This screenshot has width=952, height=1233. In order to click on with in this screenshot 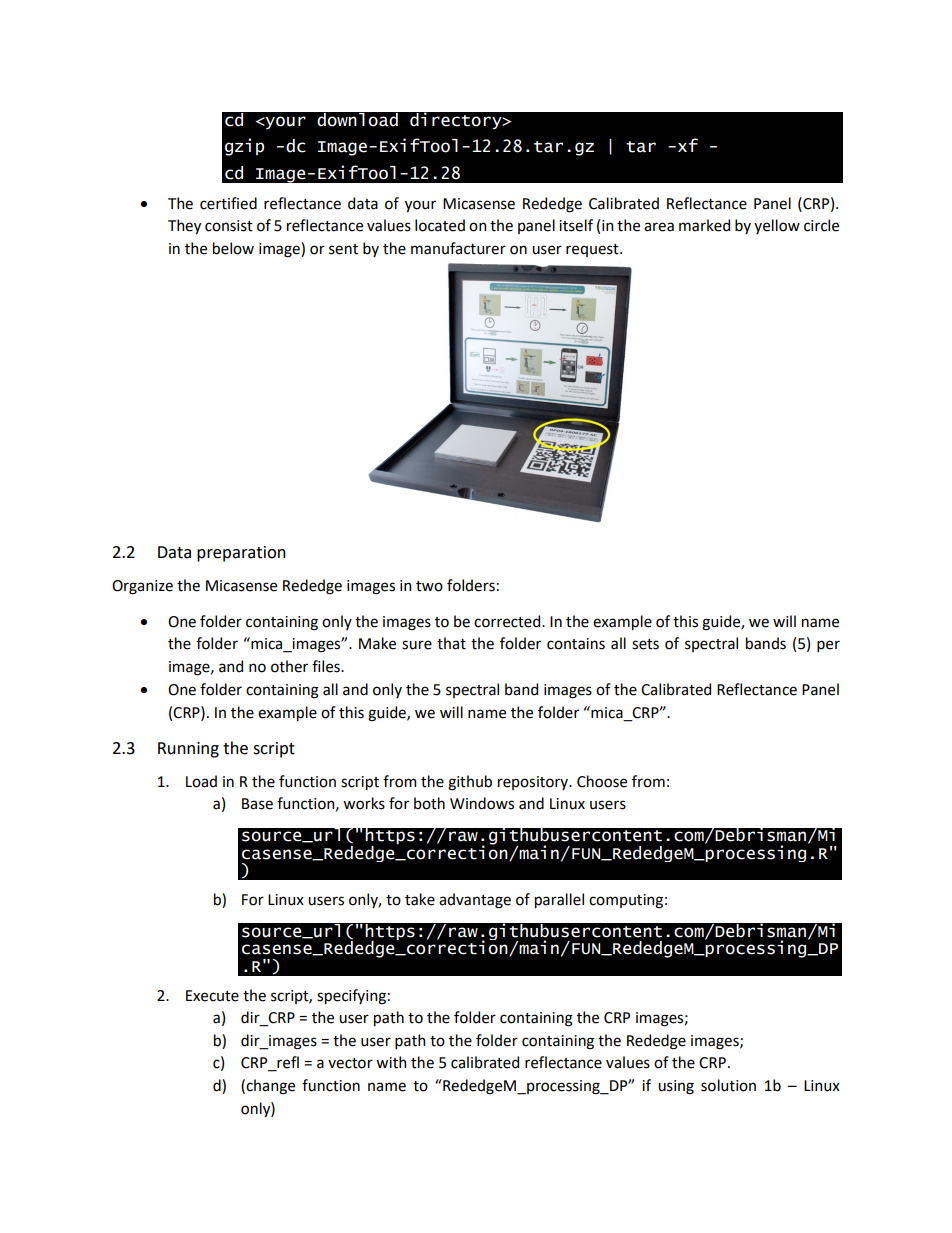, I will do `click(391, 1062)`.
